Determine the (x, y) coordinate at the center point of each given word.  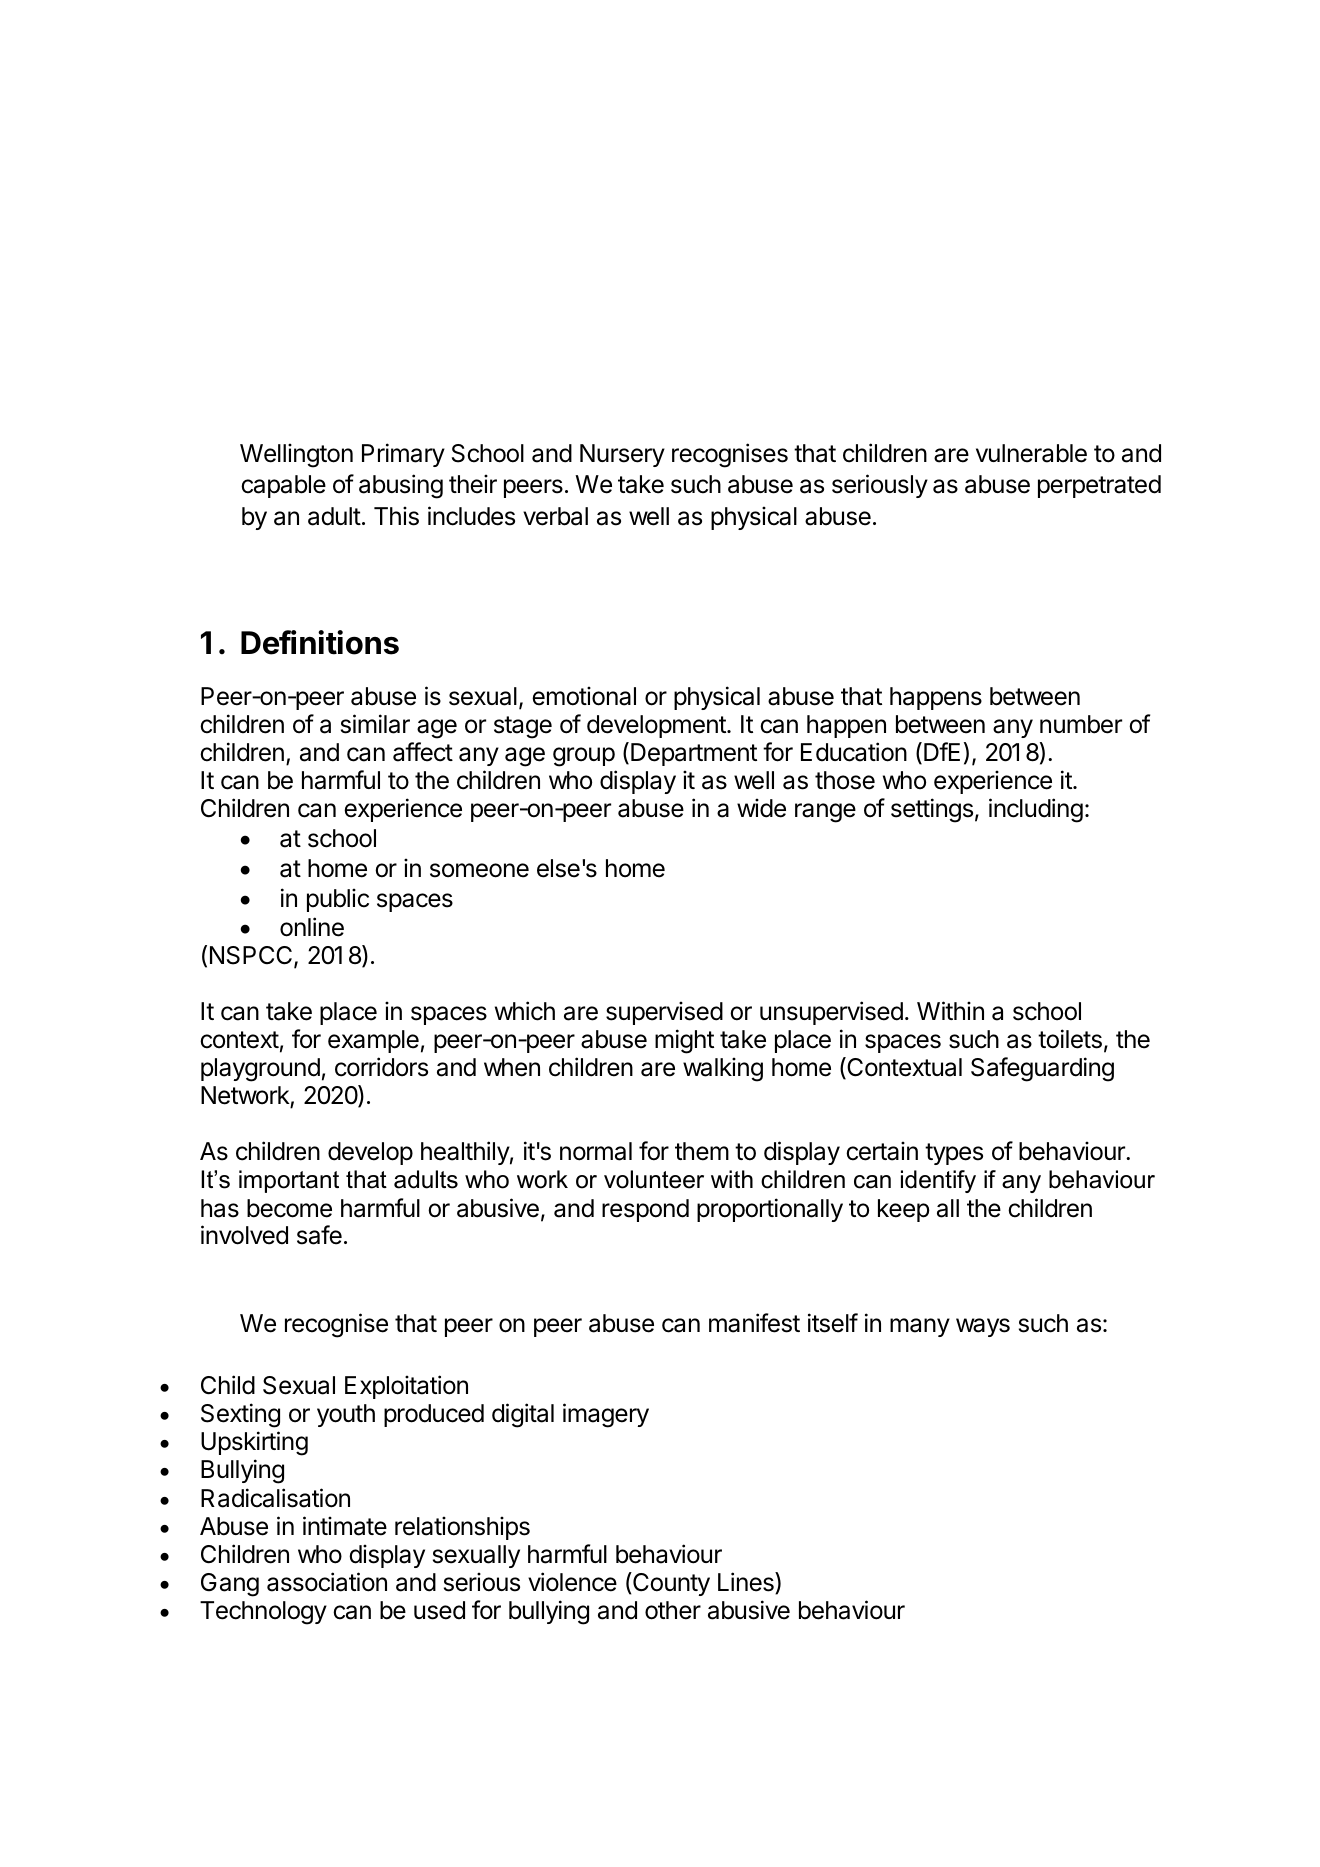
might (684, 1041)
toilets (1070, 1039)
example (373, 1041)
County (670, 1584)
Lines (747, 1583)
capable (283, 486)
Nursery (622, 455)
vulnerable (1031, 453)
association (327, 1582)
